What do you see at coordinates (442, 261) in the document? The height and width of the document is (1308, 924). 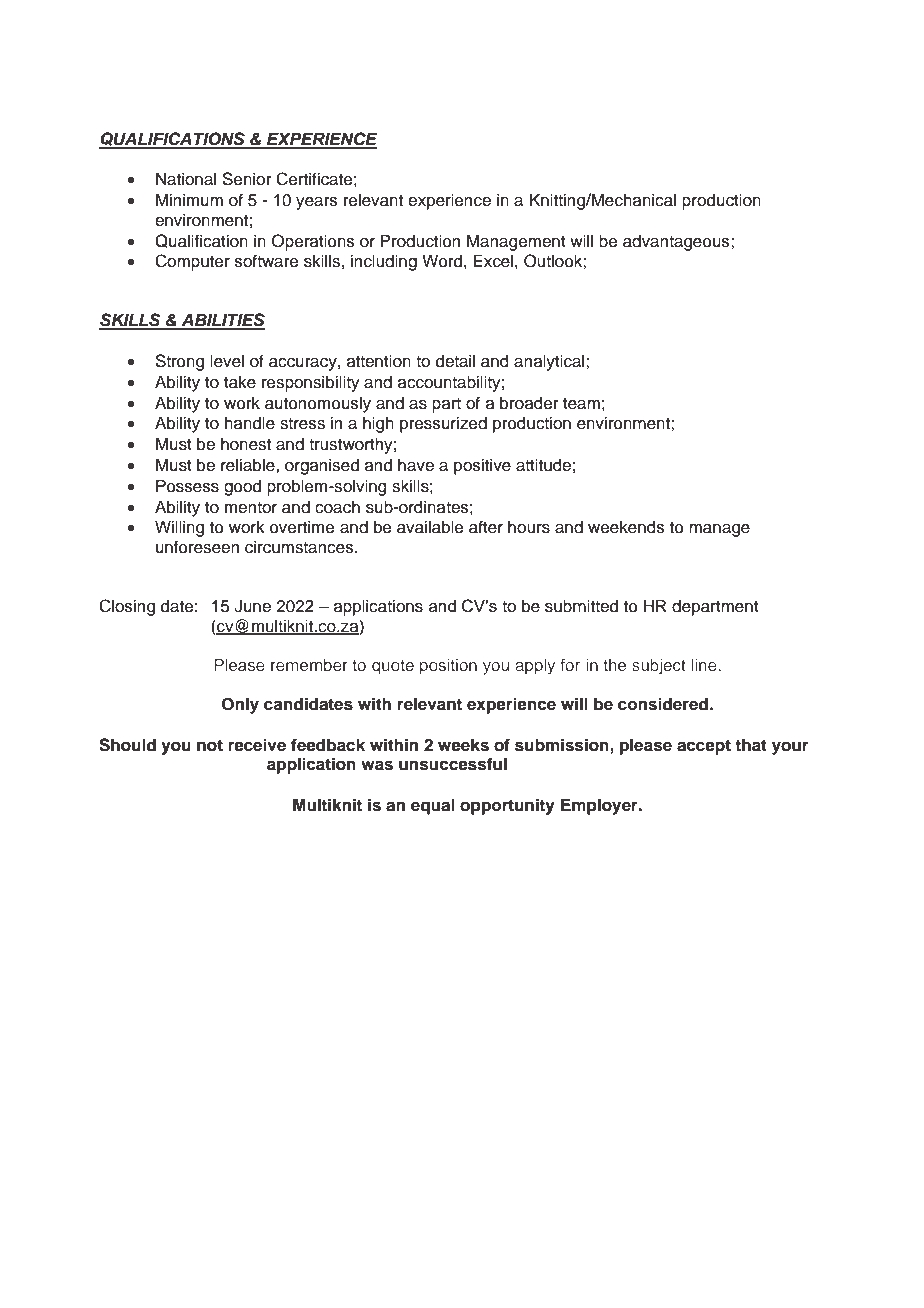 I see `Word` at bounding box center [442, 261].
